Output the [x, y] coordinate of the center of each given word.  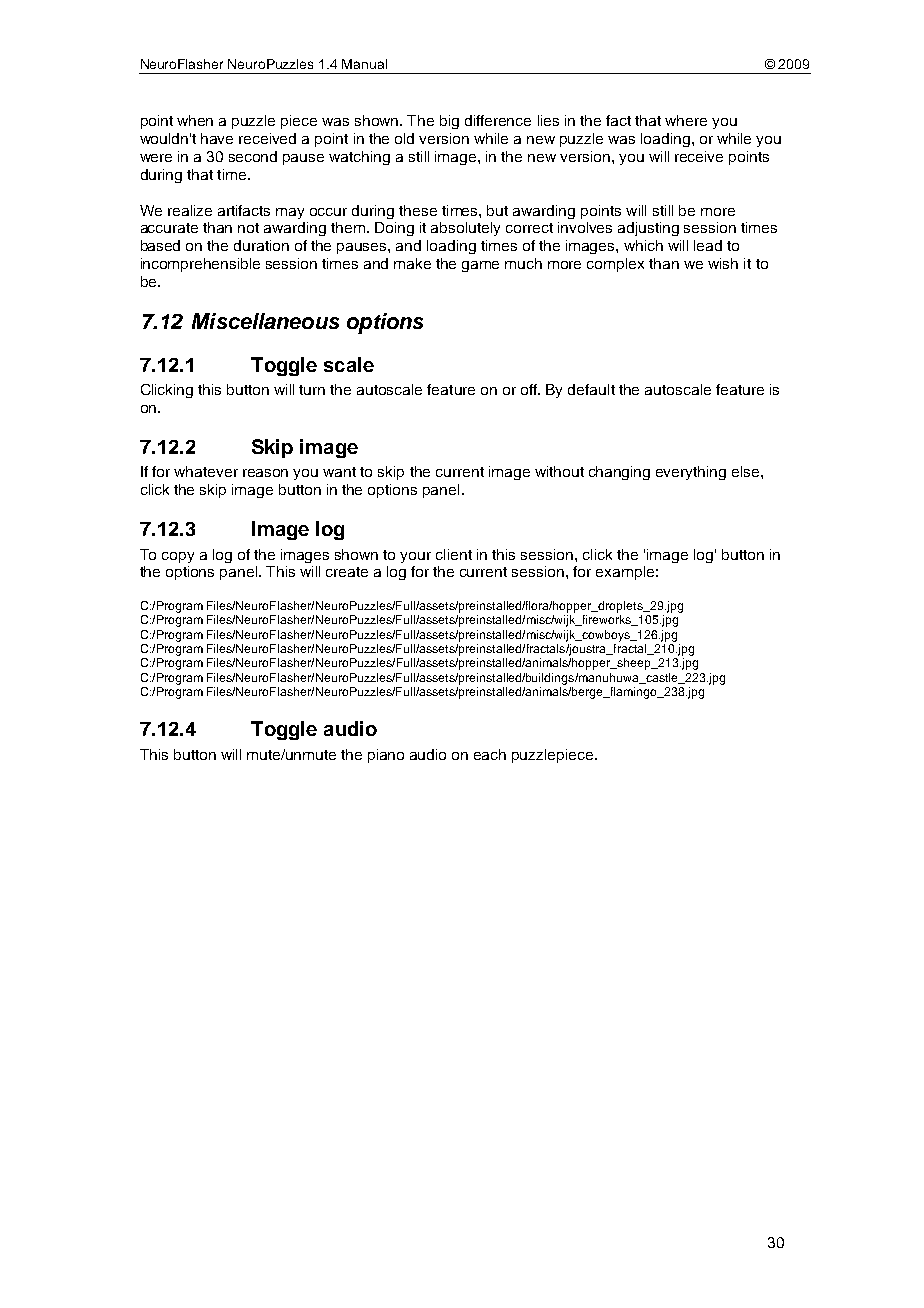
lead [708, 245]
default [591, 389]
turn [312, 390]
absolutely [465, 229]
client [454, 554]
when [195, 120]
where [686, 120]
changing [619, 473]
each [490, 754]
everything [691, 473]
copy [178, 557]
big [449, 122]
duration [261, 245]
